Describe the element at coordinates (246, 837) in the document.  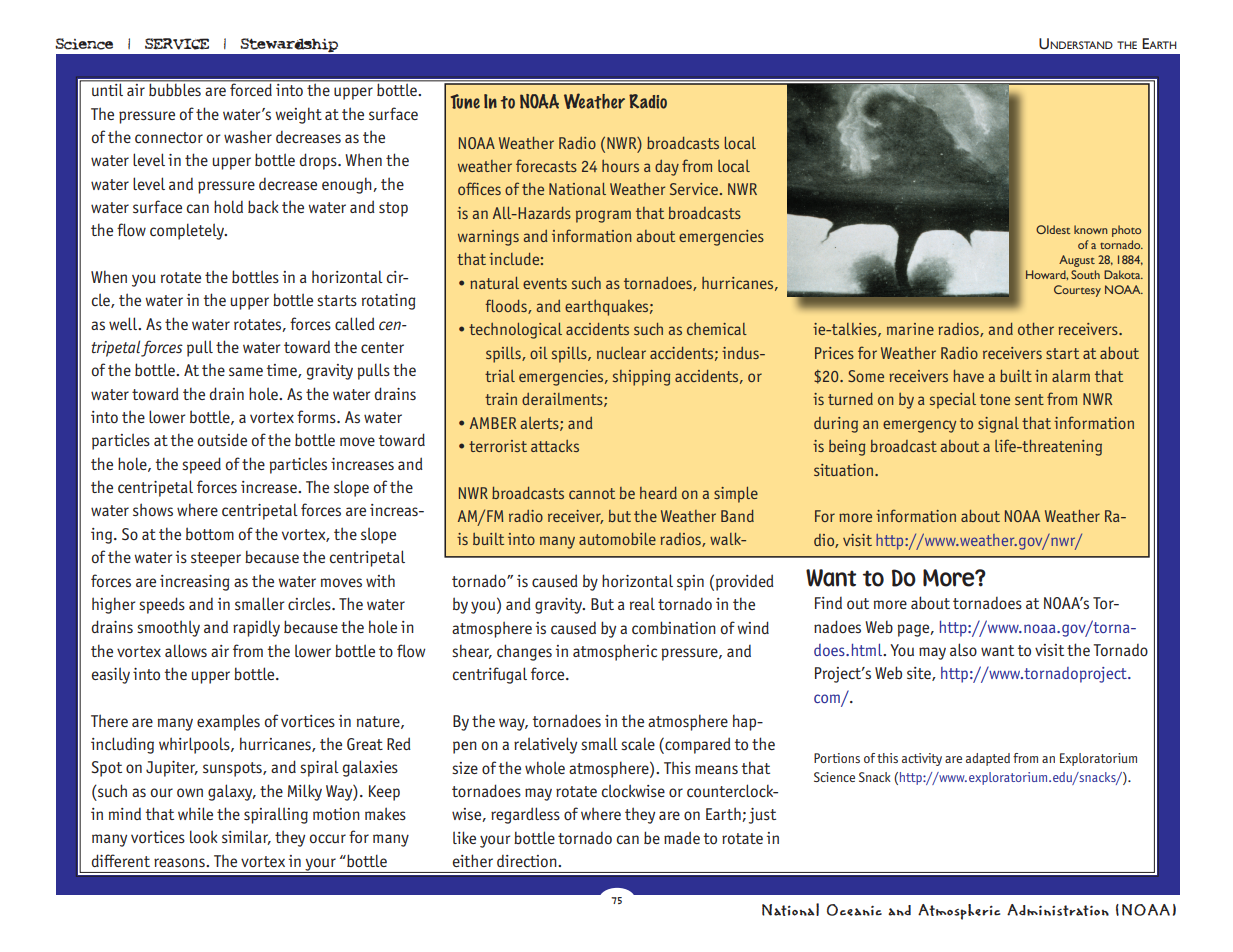
I see `similar` at that location.
